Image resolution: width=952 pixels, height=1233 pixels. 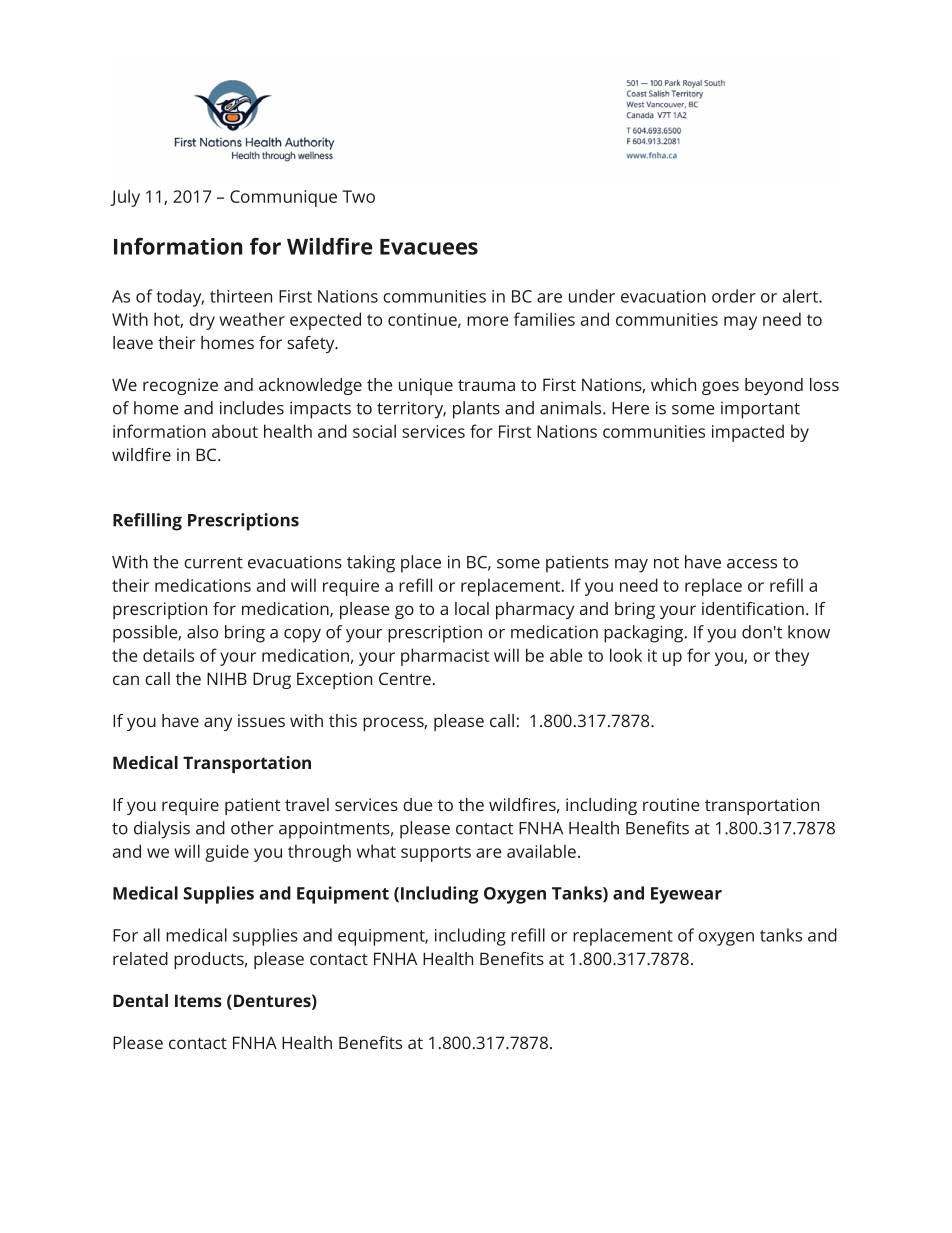 What do you see at coordinates (748, 433) in the document?
I see `impacted` at bounding box center [748, 433].
